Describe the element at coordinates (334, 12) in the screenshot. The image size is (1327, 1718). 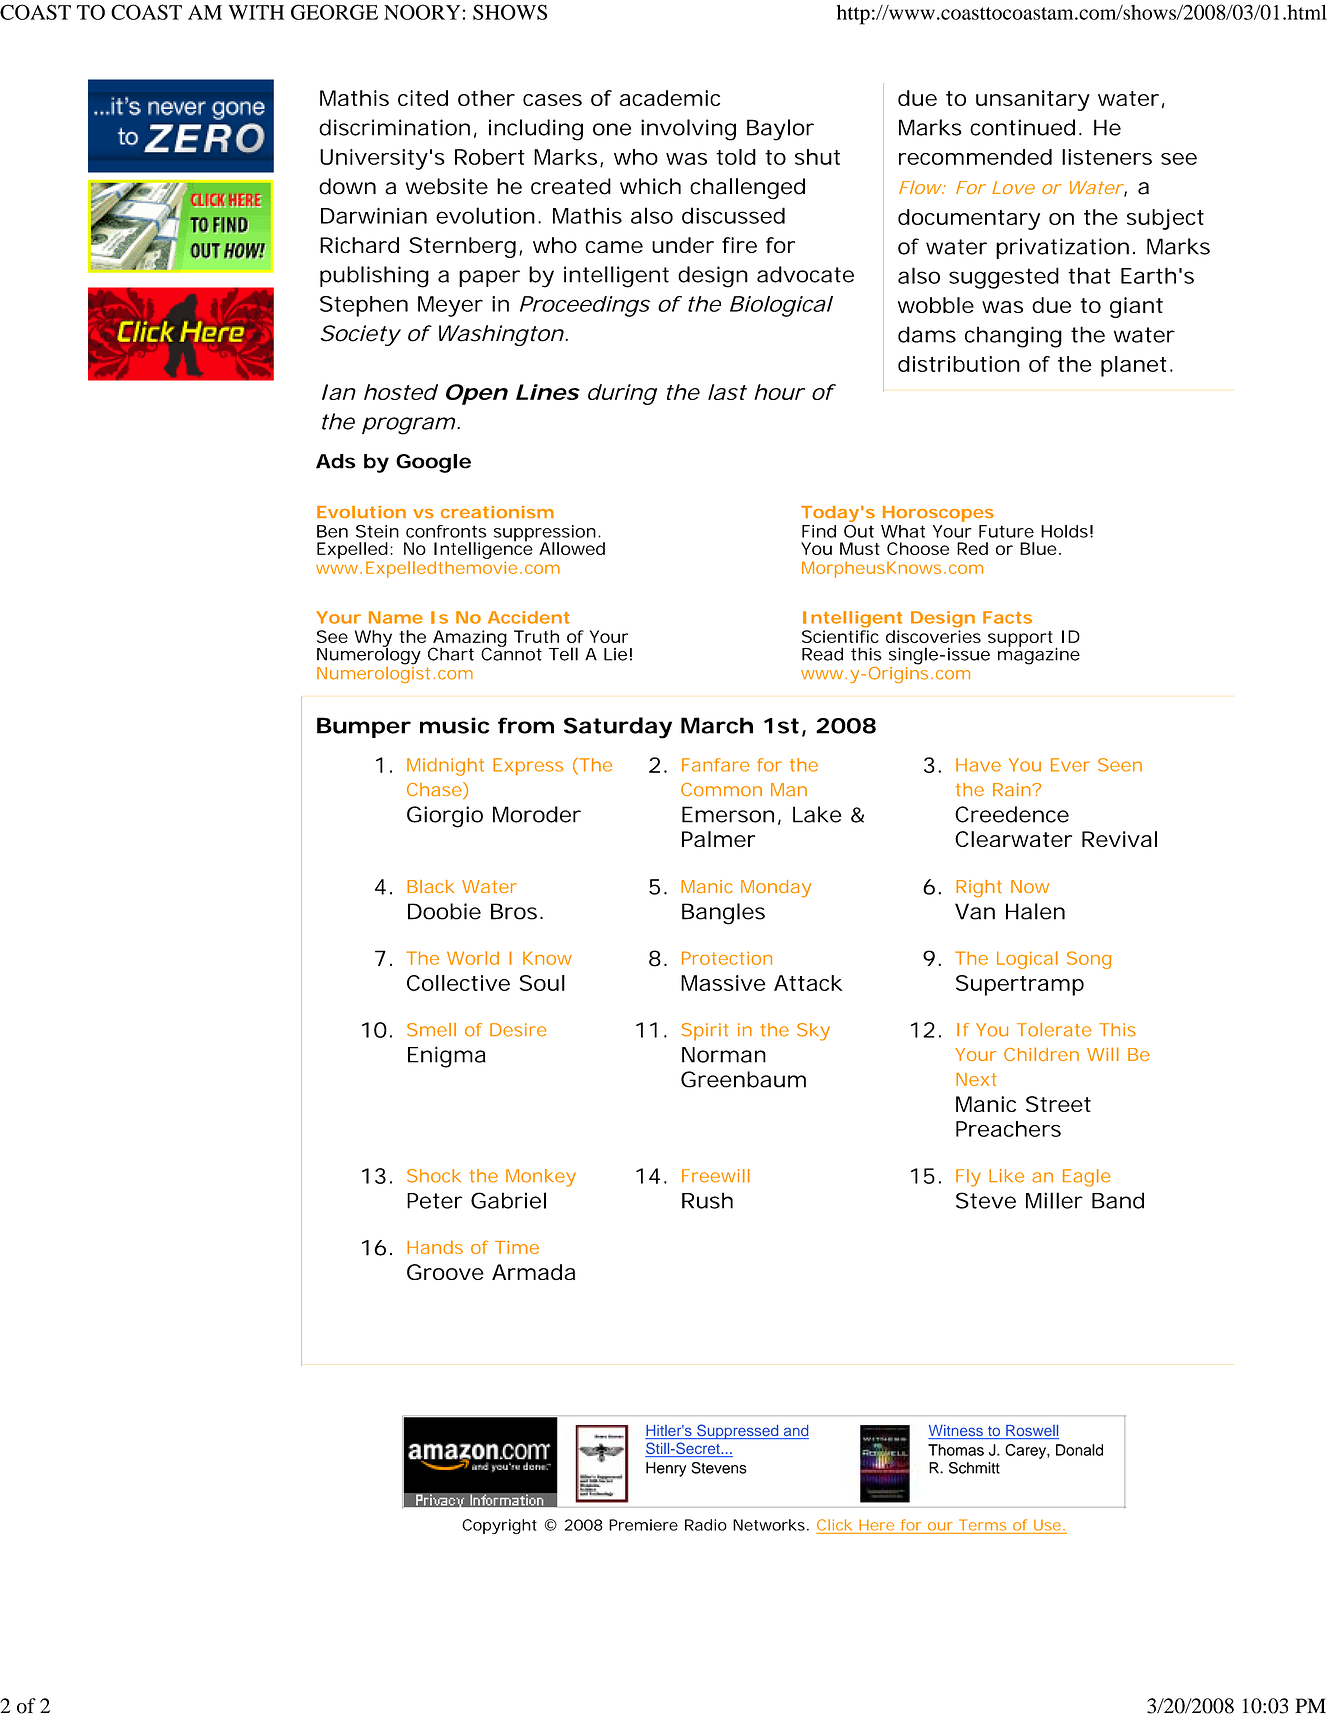
I see `GEORGE` at that location.
